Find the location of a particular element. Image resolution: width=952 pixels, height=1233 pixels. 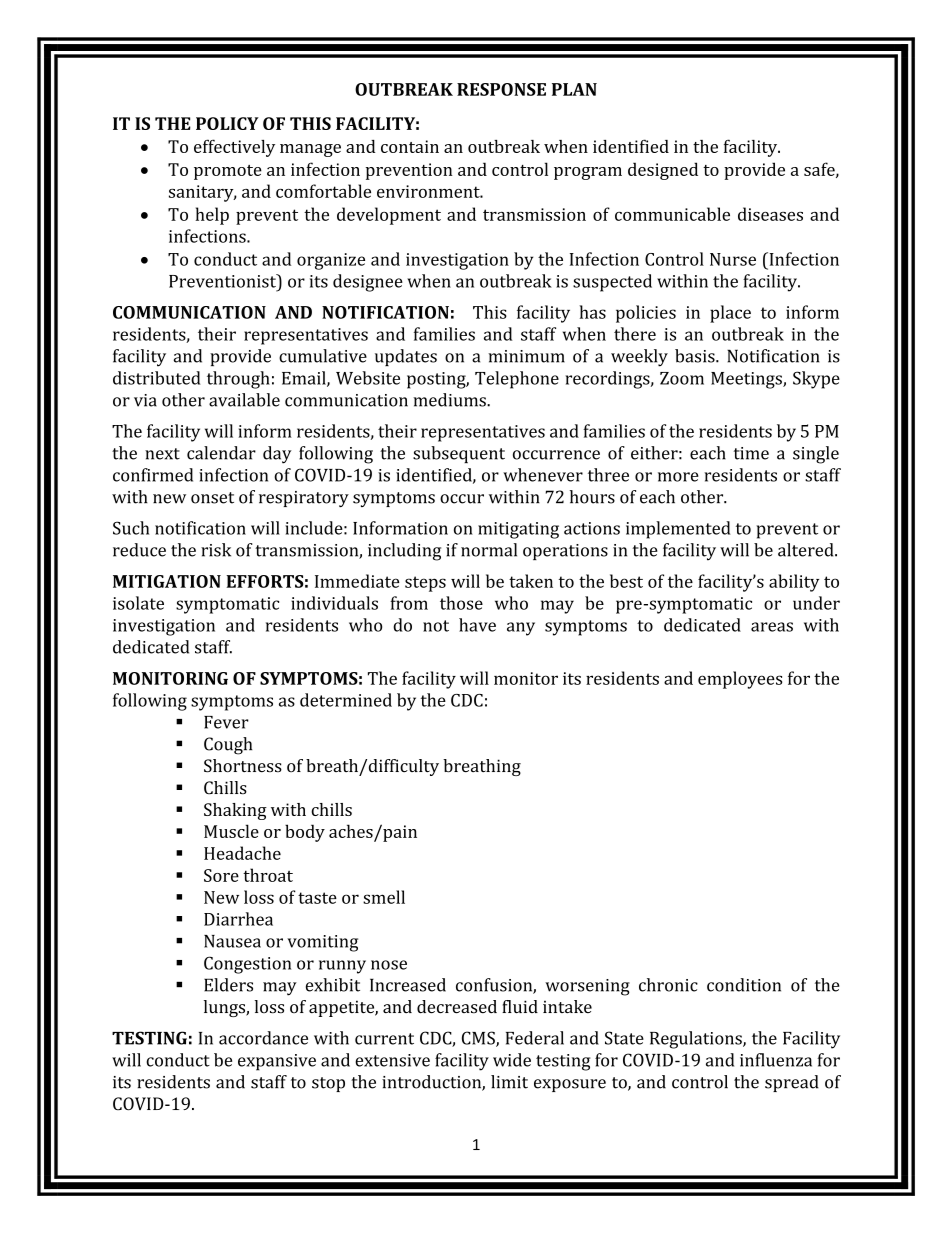

CMS is located at coordinates (479, 1039).
